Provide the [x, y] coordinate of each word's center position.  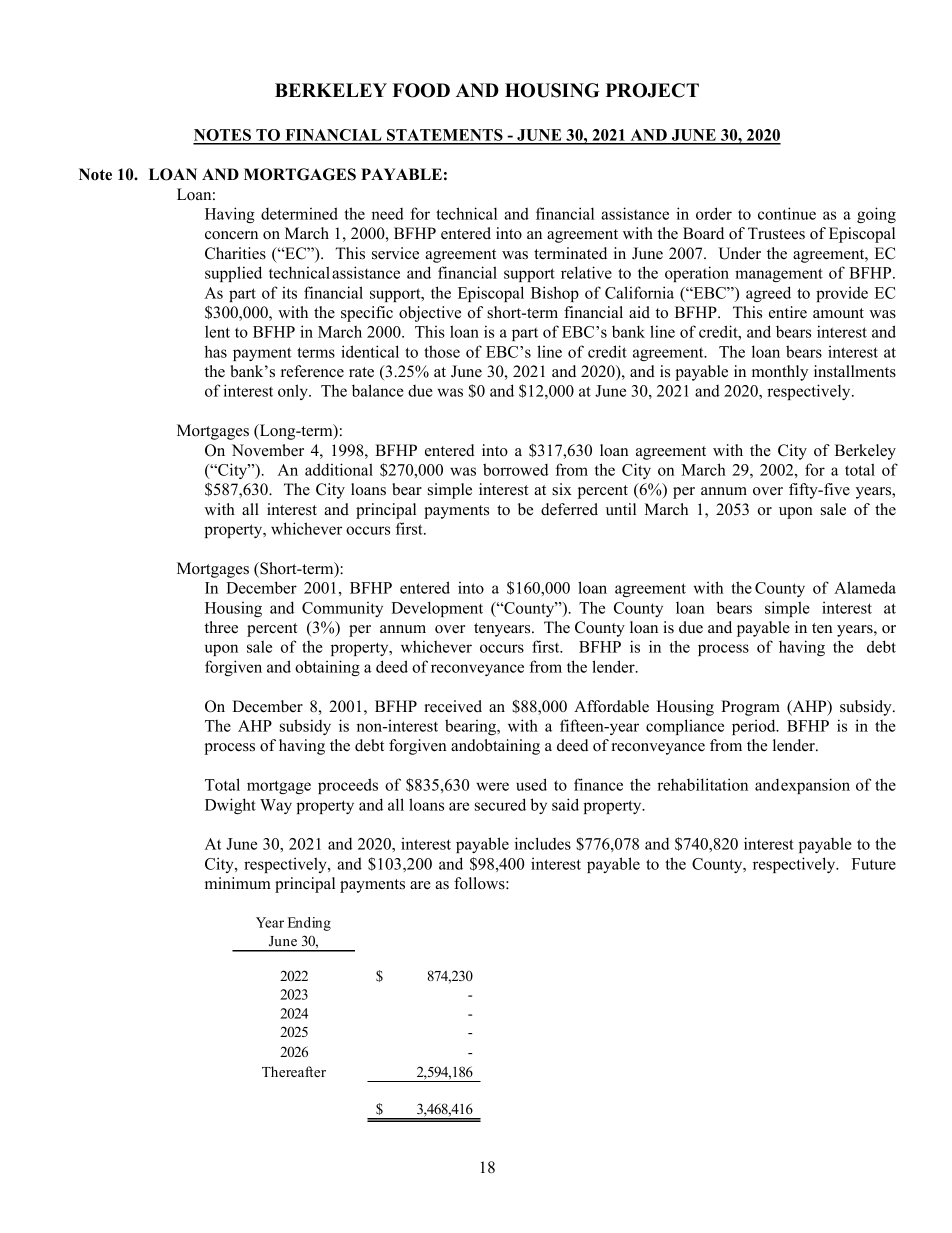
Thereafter [294, 1071]
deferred [569, 509]
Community [342, 609]
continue [787, 213]
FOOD [421, 90]
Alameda [865, 587]
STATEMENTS [445, 136]
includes [543, 843]
